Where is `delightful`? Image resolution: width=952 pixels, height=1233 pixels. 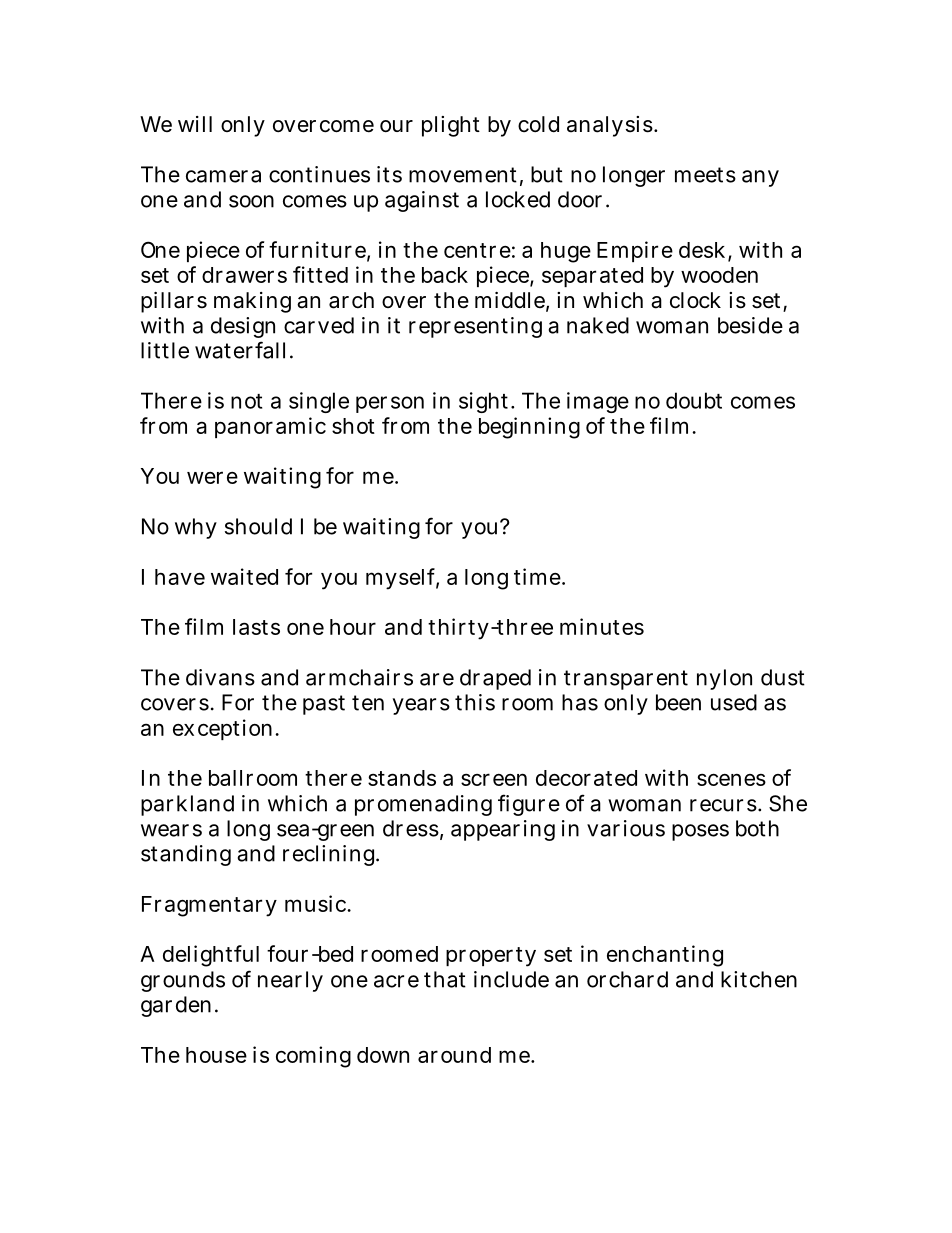 delightful is located at coordinates (211, 956).
